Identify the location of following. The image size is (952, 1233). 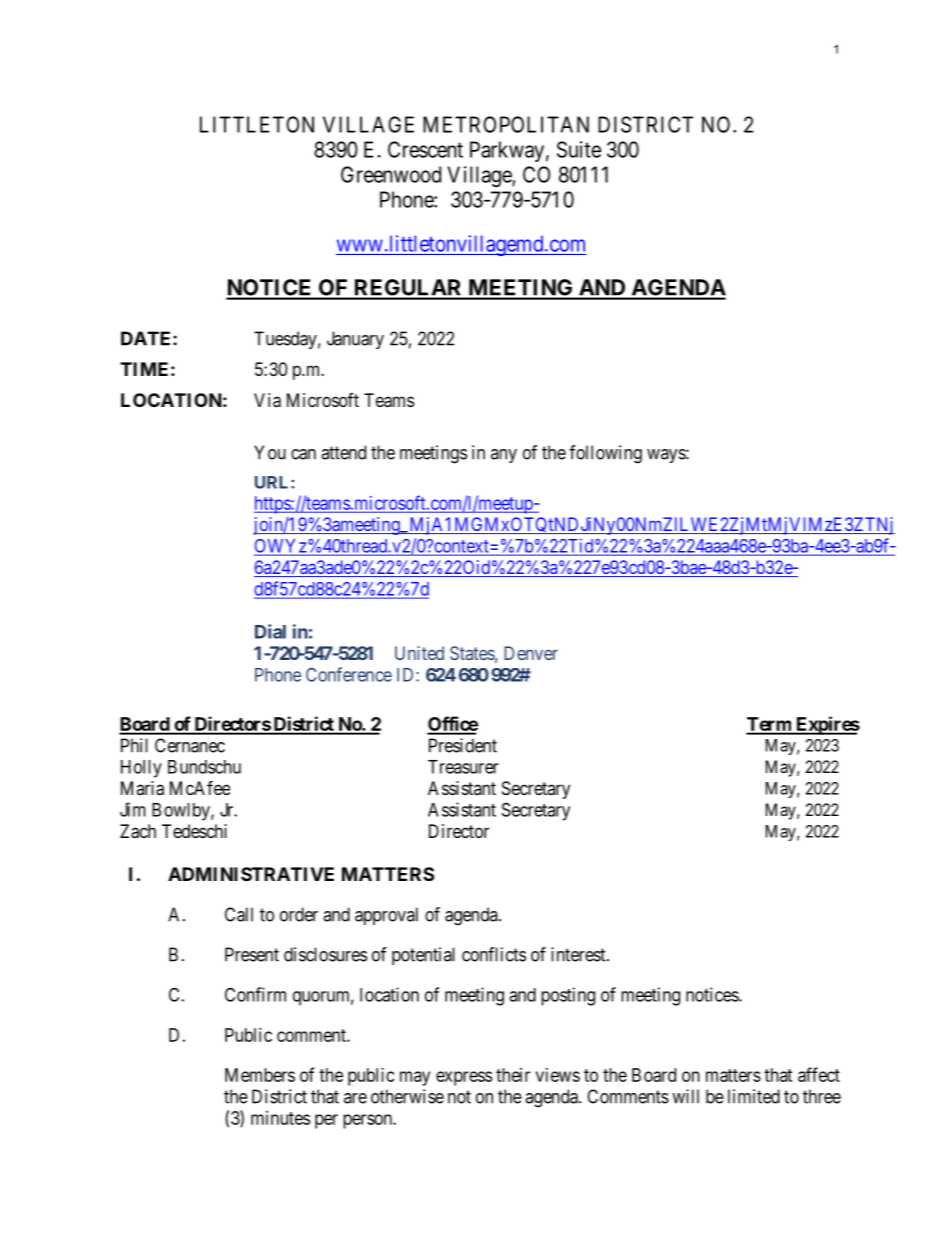
(605, 454).
